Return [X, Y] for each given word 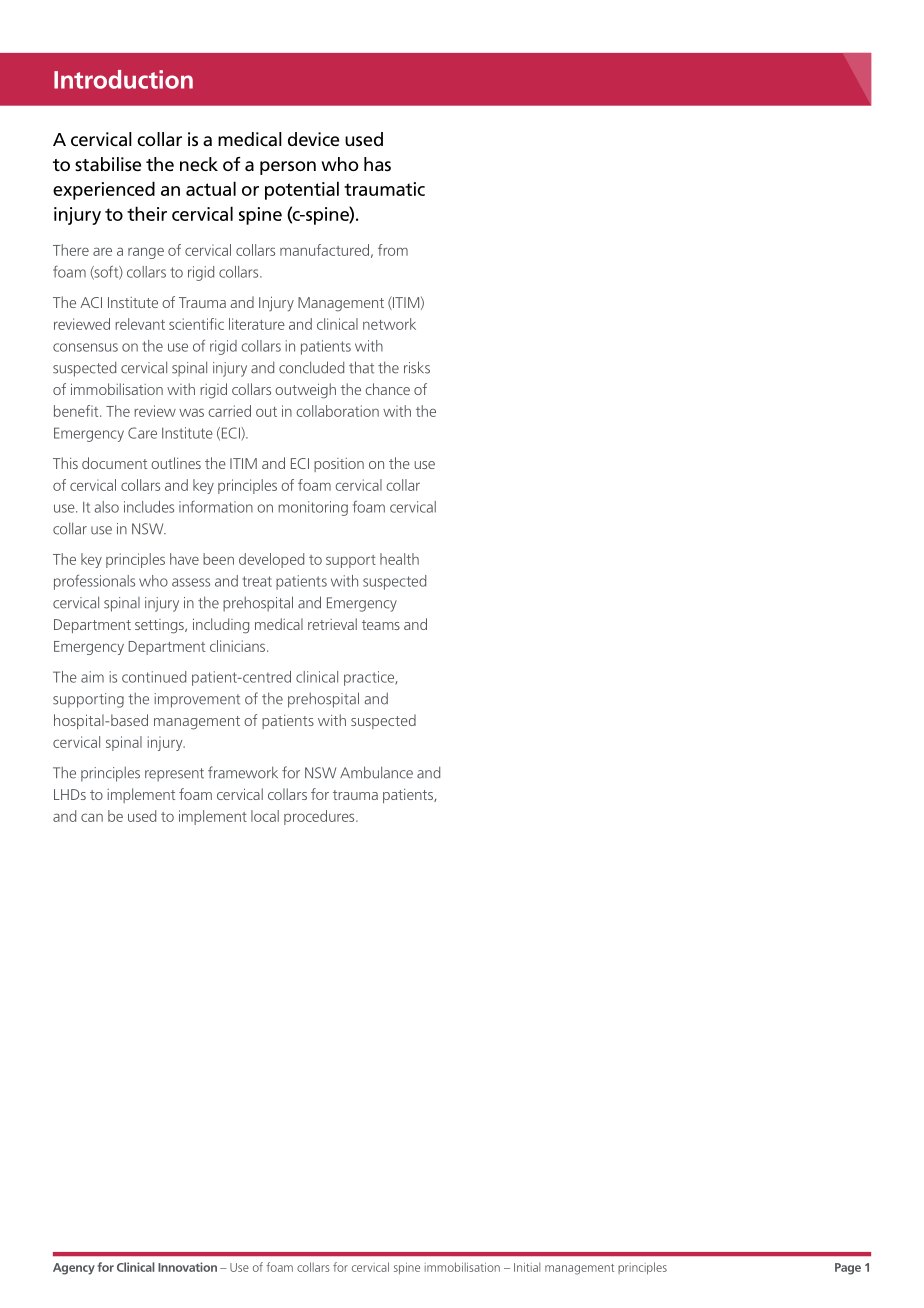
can [92, 817]
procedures [320, 817]
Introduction [123, 79]
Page [848, 1269]
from [393, 250]
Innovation [187, 1267]
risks [417, 367]
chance [387, 389]
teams [381, 625]
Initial [527, 1267]
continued [154, 677]
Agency [74, 1269]
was [191, 412]
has [377, 164]
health [399, 559]
